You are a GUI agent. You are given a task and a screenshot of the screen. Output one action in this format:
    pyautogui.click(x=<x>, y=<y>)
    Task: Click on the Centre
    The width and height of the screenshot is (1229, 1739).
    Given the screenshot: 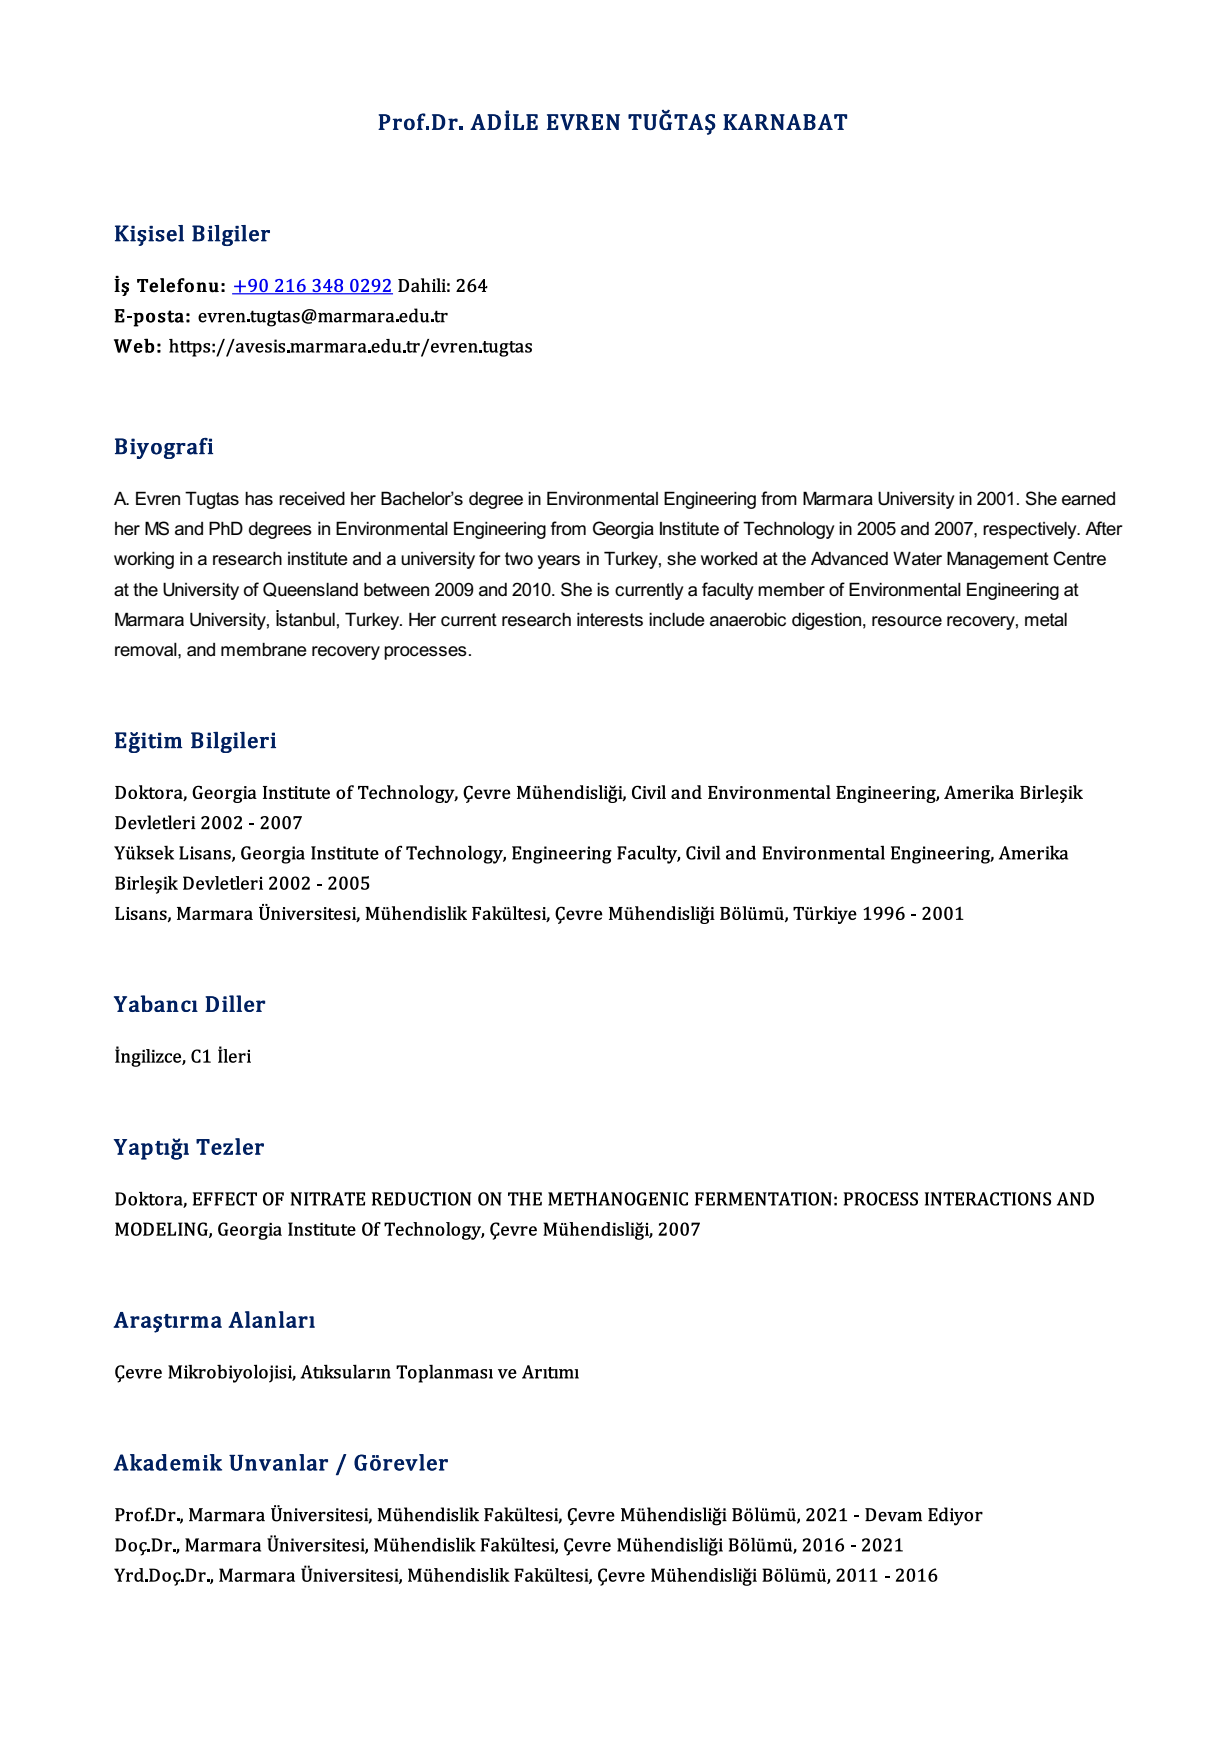 What is the action you would take?
    pyautogui.click(x=1079, y=558)
